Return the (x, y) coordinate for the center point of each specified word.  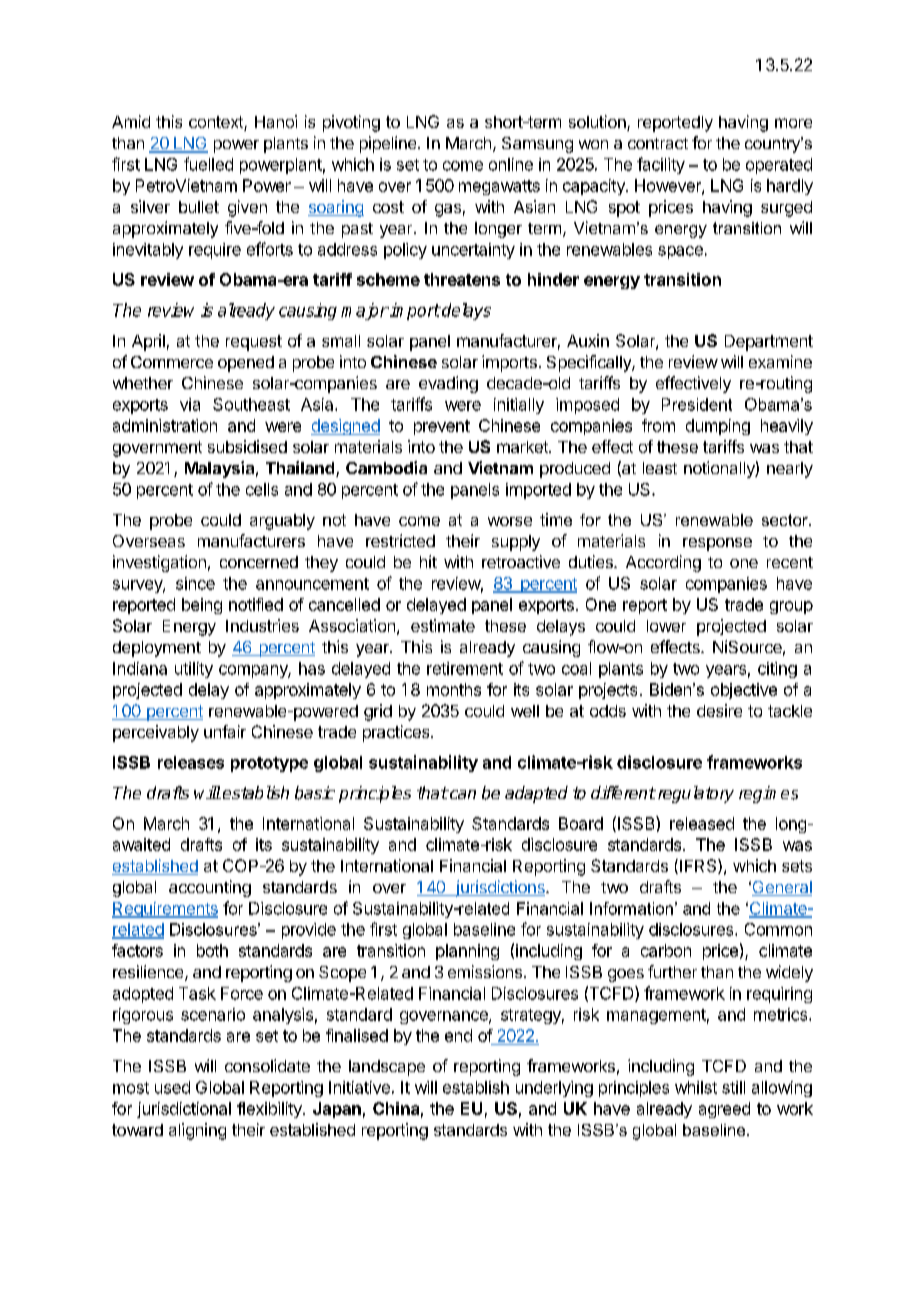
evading (448, 384)
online (511, 164)
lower (666, 626)
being (202, 606)
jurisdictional (184, 1110)
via (190, 404)
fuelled (208, 164)
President (697, 404)
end (458, 1035)
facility (661, 165)
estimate (443, 625)
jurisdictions (500, 888)
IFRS (699, 866)
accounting (210, 888)
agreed (724, 1110)
